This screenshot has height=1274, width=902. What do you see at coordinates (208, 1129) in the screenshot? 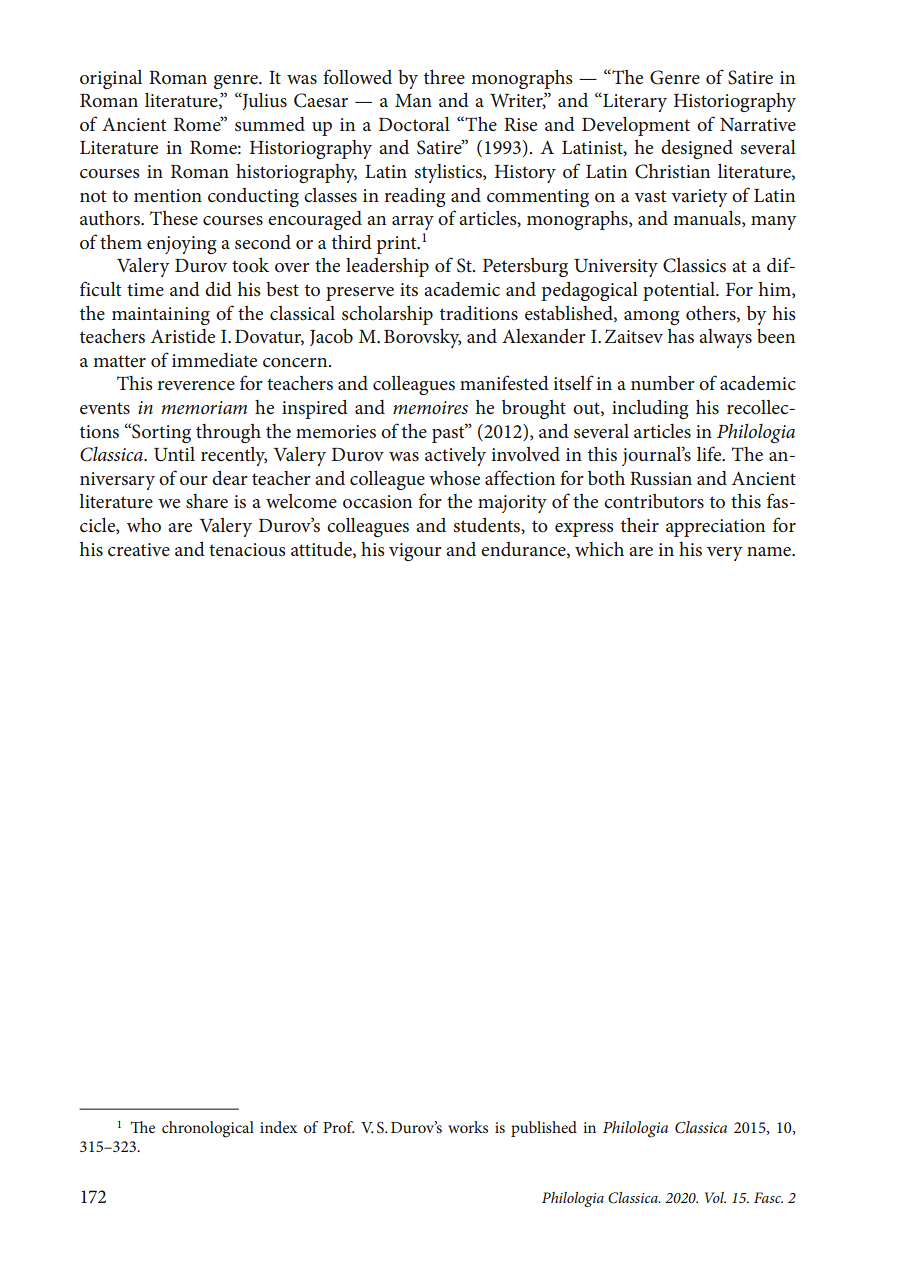
I see `chronological` at bounding box center [208, 1129].
